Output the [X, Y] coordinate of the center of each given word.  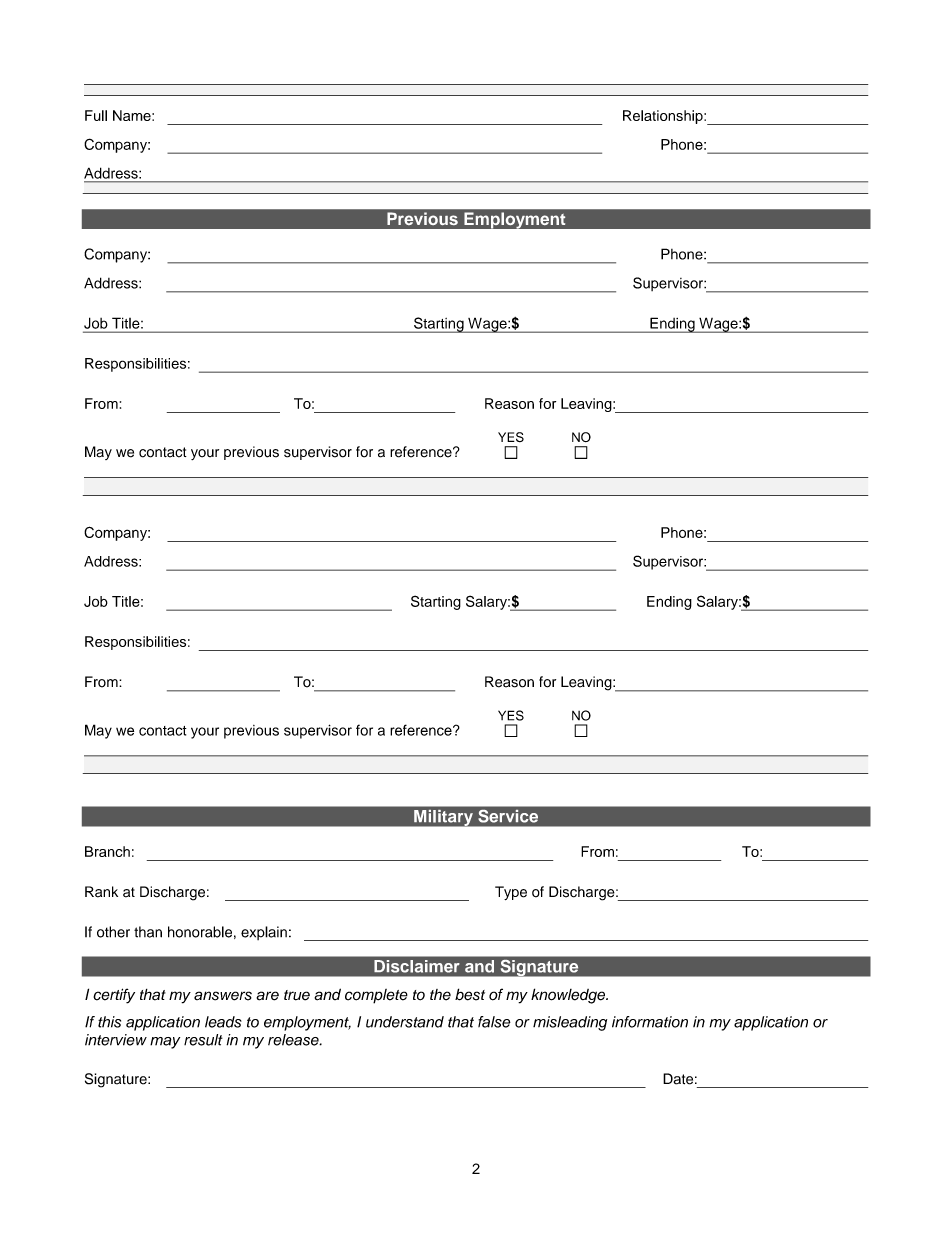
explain [264, 933]
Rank [101, 892]
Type [511, 893]
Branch [107, 851]
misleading [570, 1023]
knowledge [569, 996]
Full [96, 115]
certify [114, 996]
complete [376, 996]
